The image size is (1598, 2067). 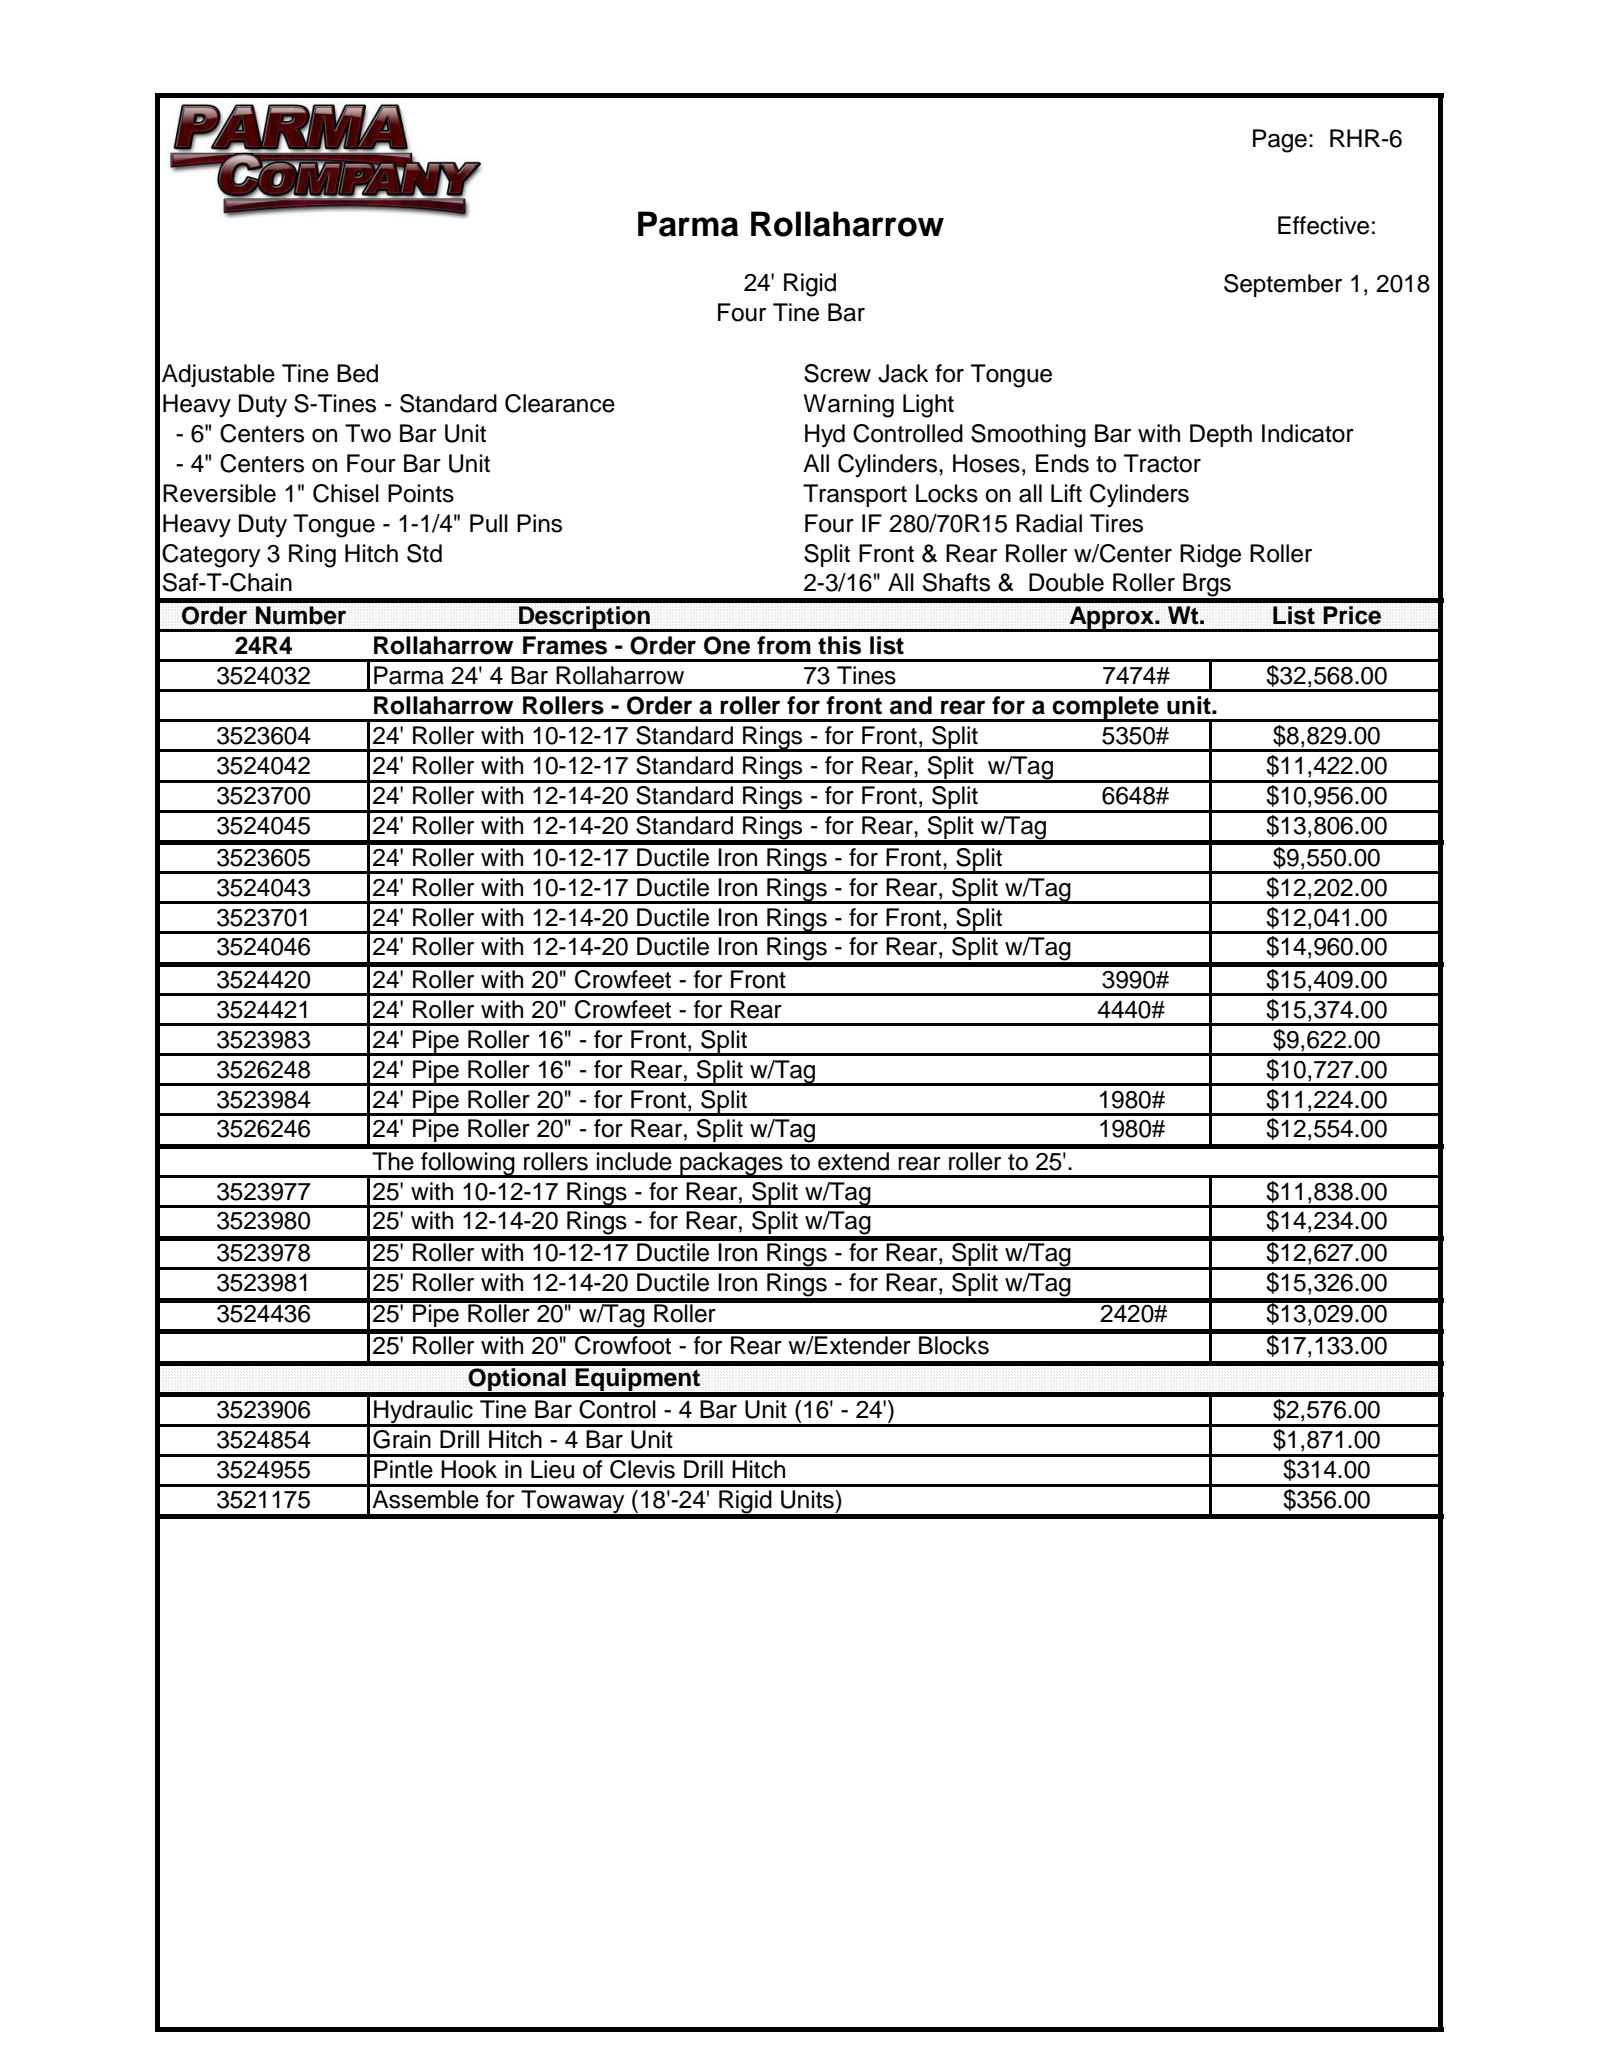 What do you see at coordinates (1280, 141) in the screenshot?
I see `Page` at bounding box center [1280, 141].
